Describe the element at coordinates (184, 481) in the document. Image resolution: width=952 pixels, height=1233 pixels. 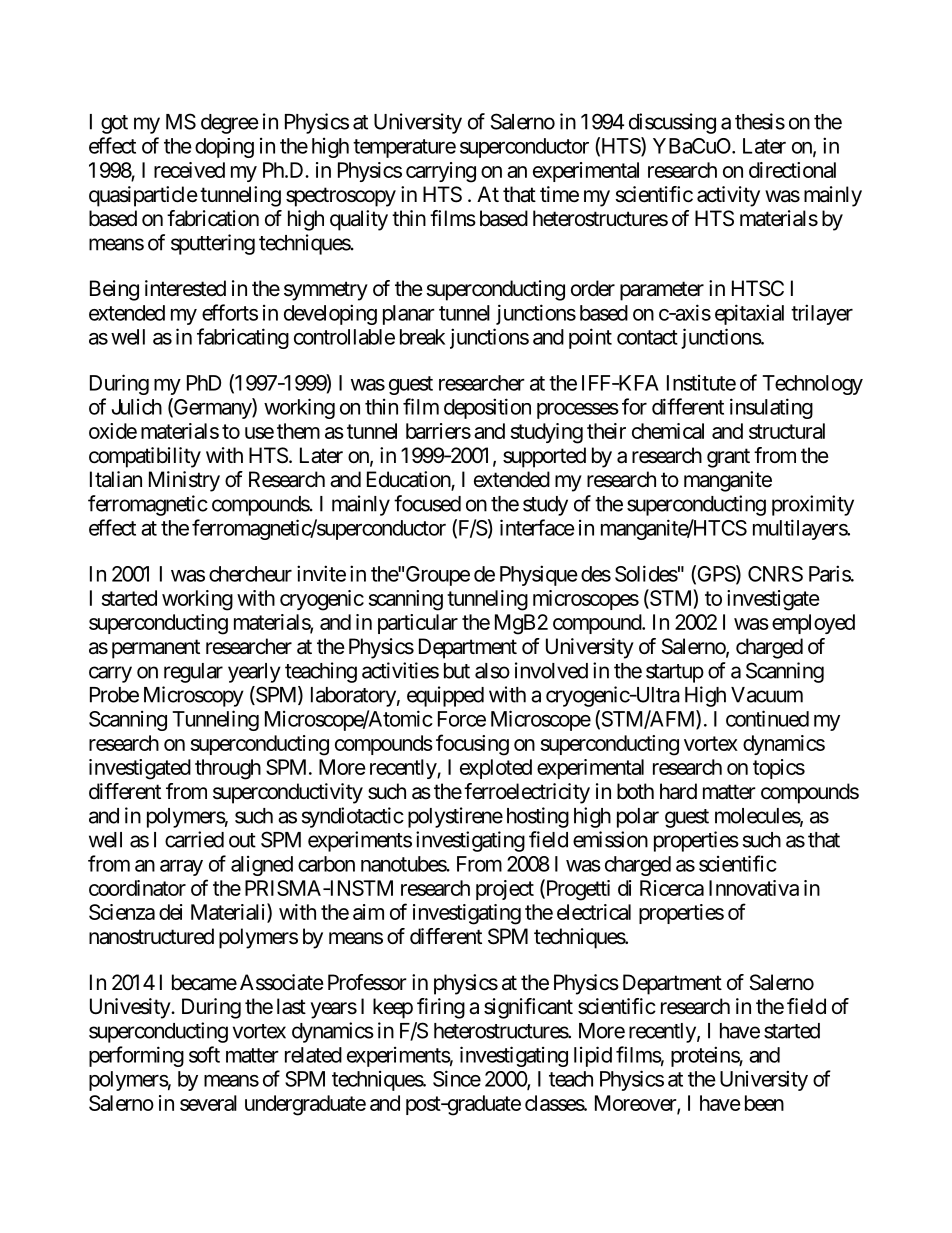
I see `Ministry` at that location.
